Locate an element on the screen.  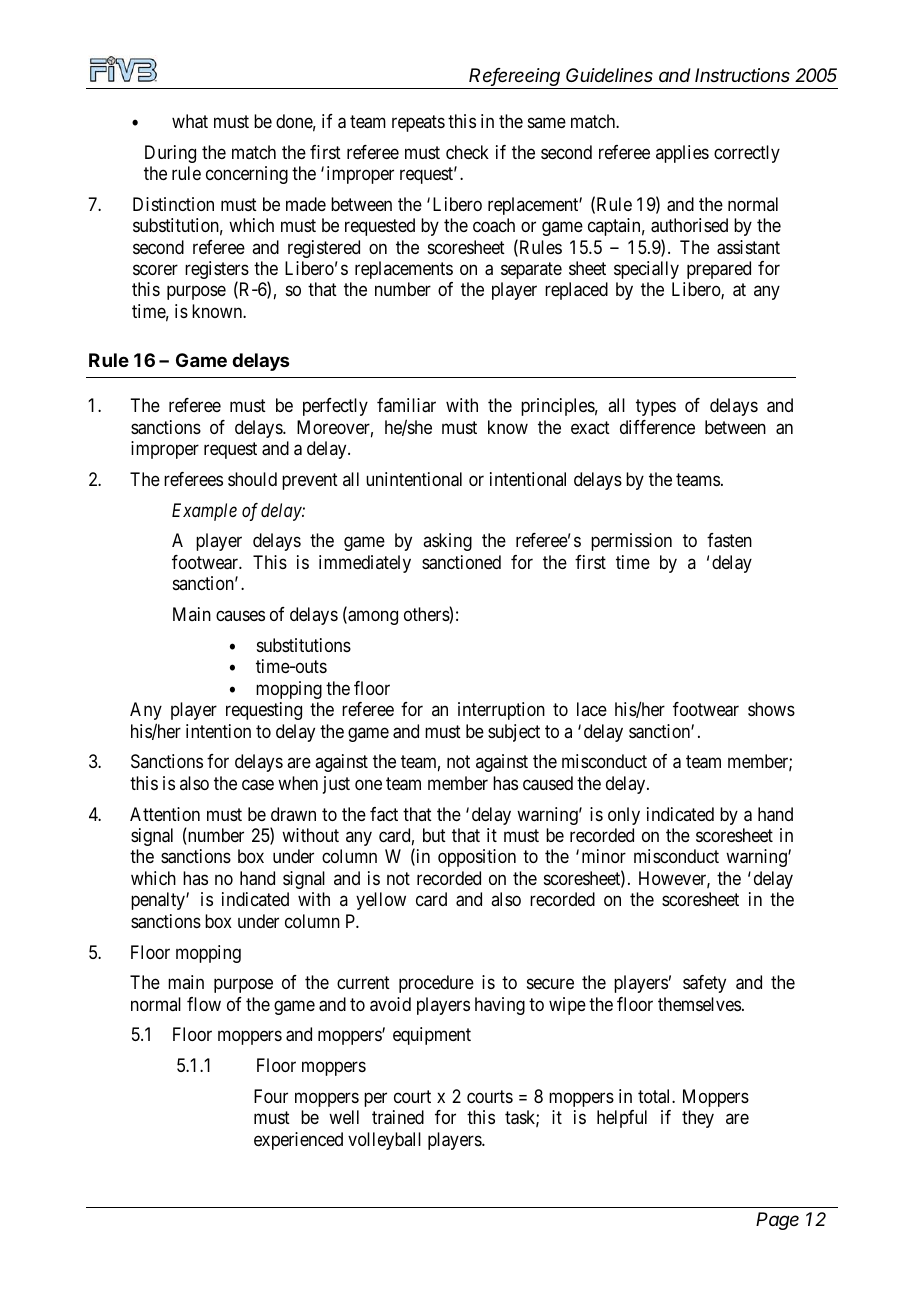
shows is located at coordinates (771, 709).
